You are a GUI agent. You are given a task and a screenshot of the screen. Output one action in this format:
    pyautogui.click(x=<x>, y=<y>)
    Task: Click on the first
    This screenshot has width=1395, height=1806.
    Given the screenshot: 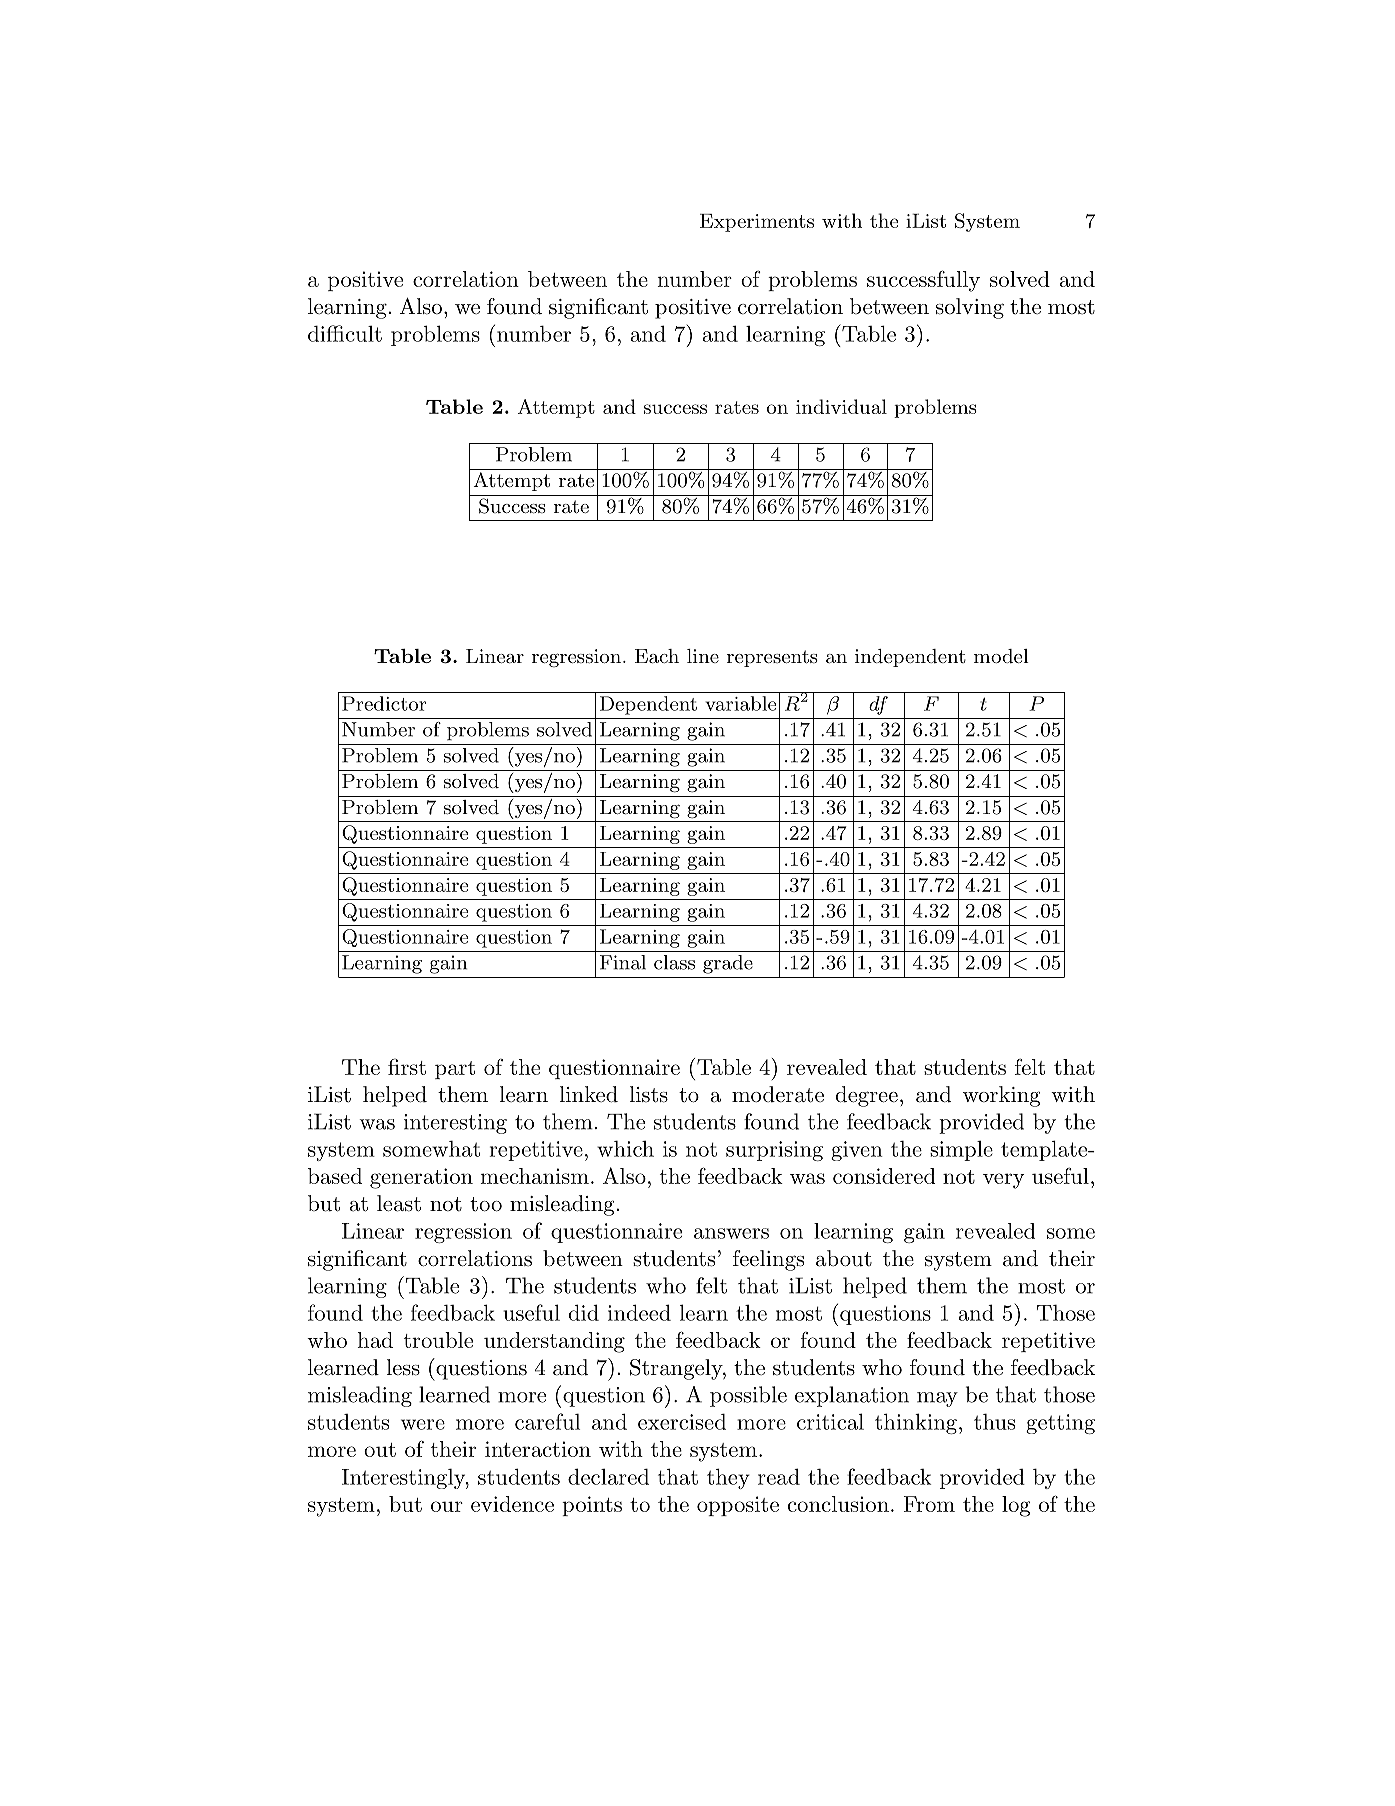 What is the action you would take?
    pyautogui.click(x=407, y=1066)
